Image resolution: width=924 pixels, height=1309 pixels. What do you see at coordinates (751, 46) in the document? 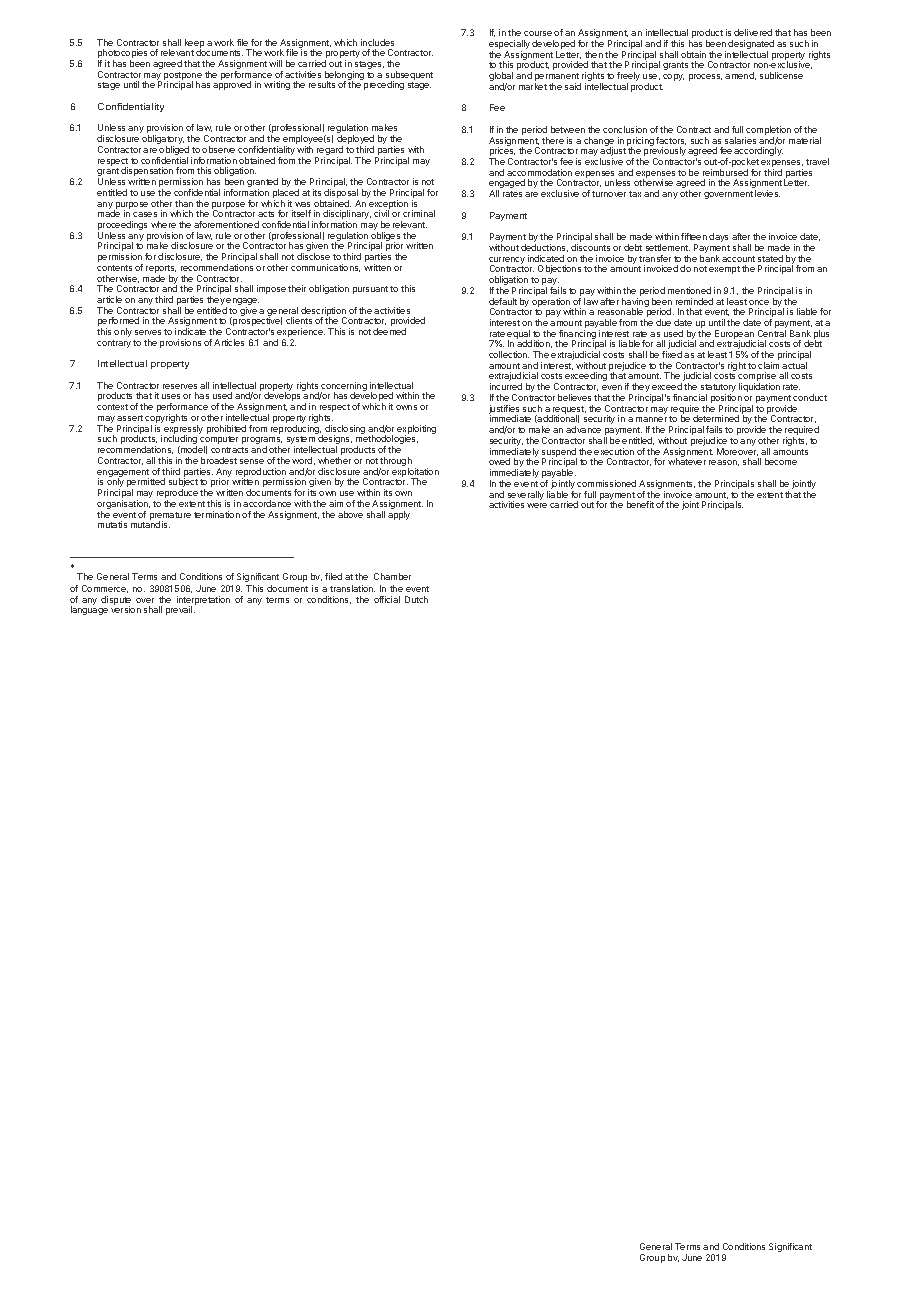
I see `designated` at bounding box center [751, 46].
